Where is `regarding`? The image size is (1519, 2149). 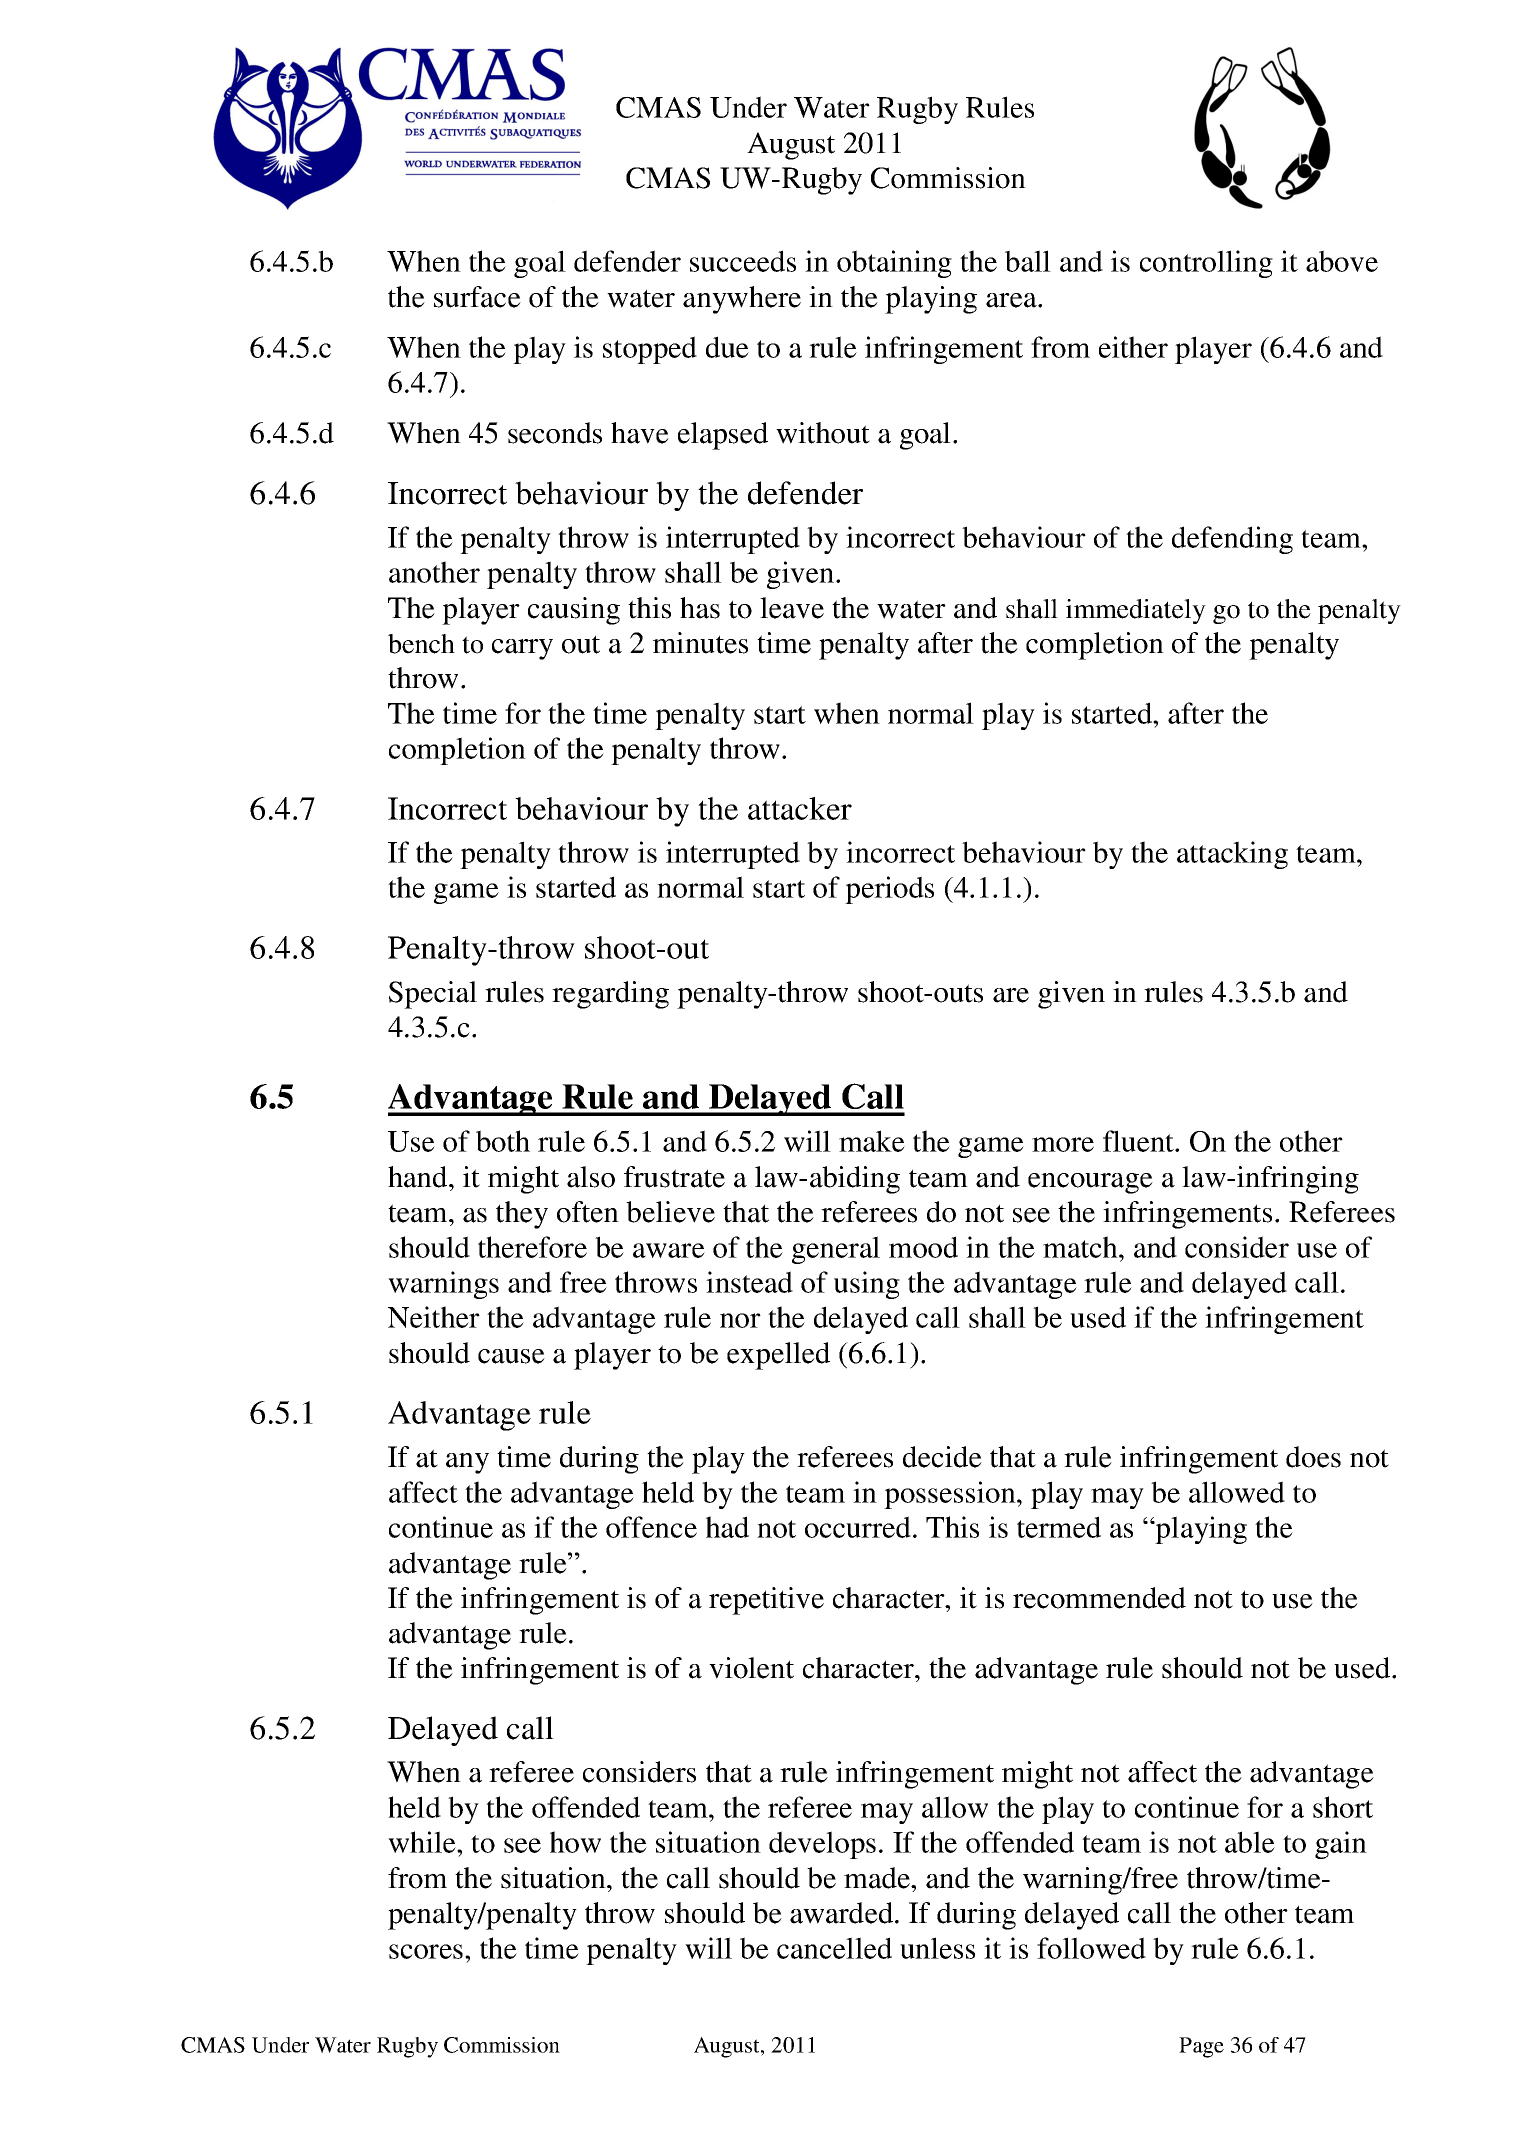 regarding is located at coordinates (610, 995).
